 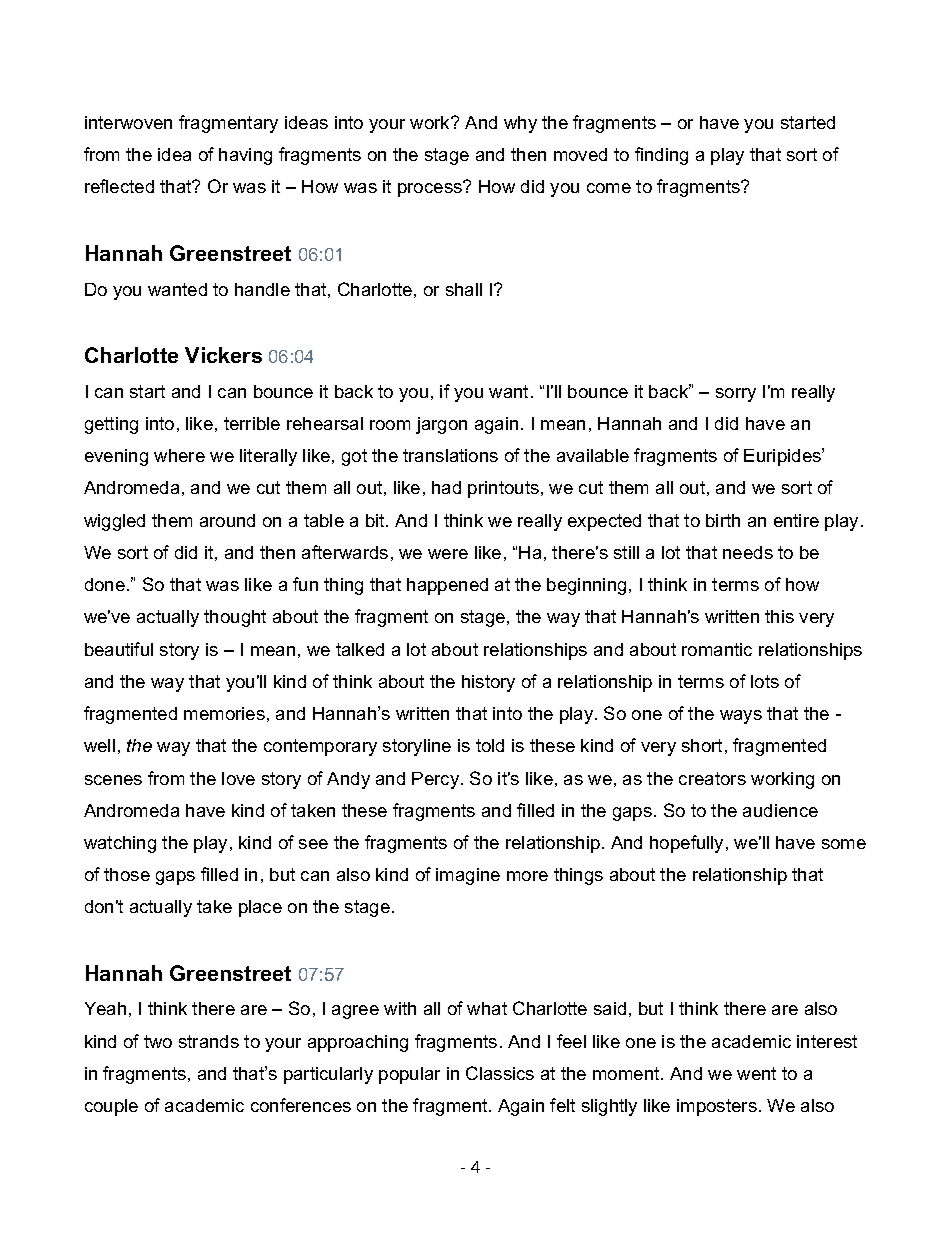 I want to click on thought, so click(x=235, y=618).
